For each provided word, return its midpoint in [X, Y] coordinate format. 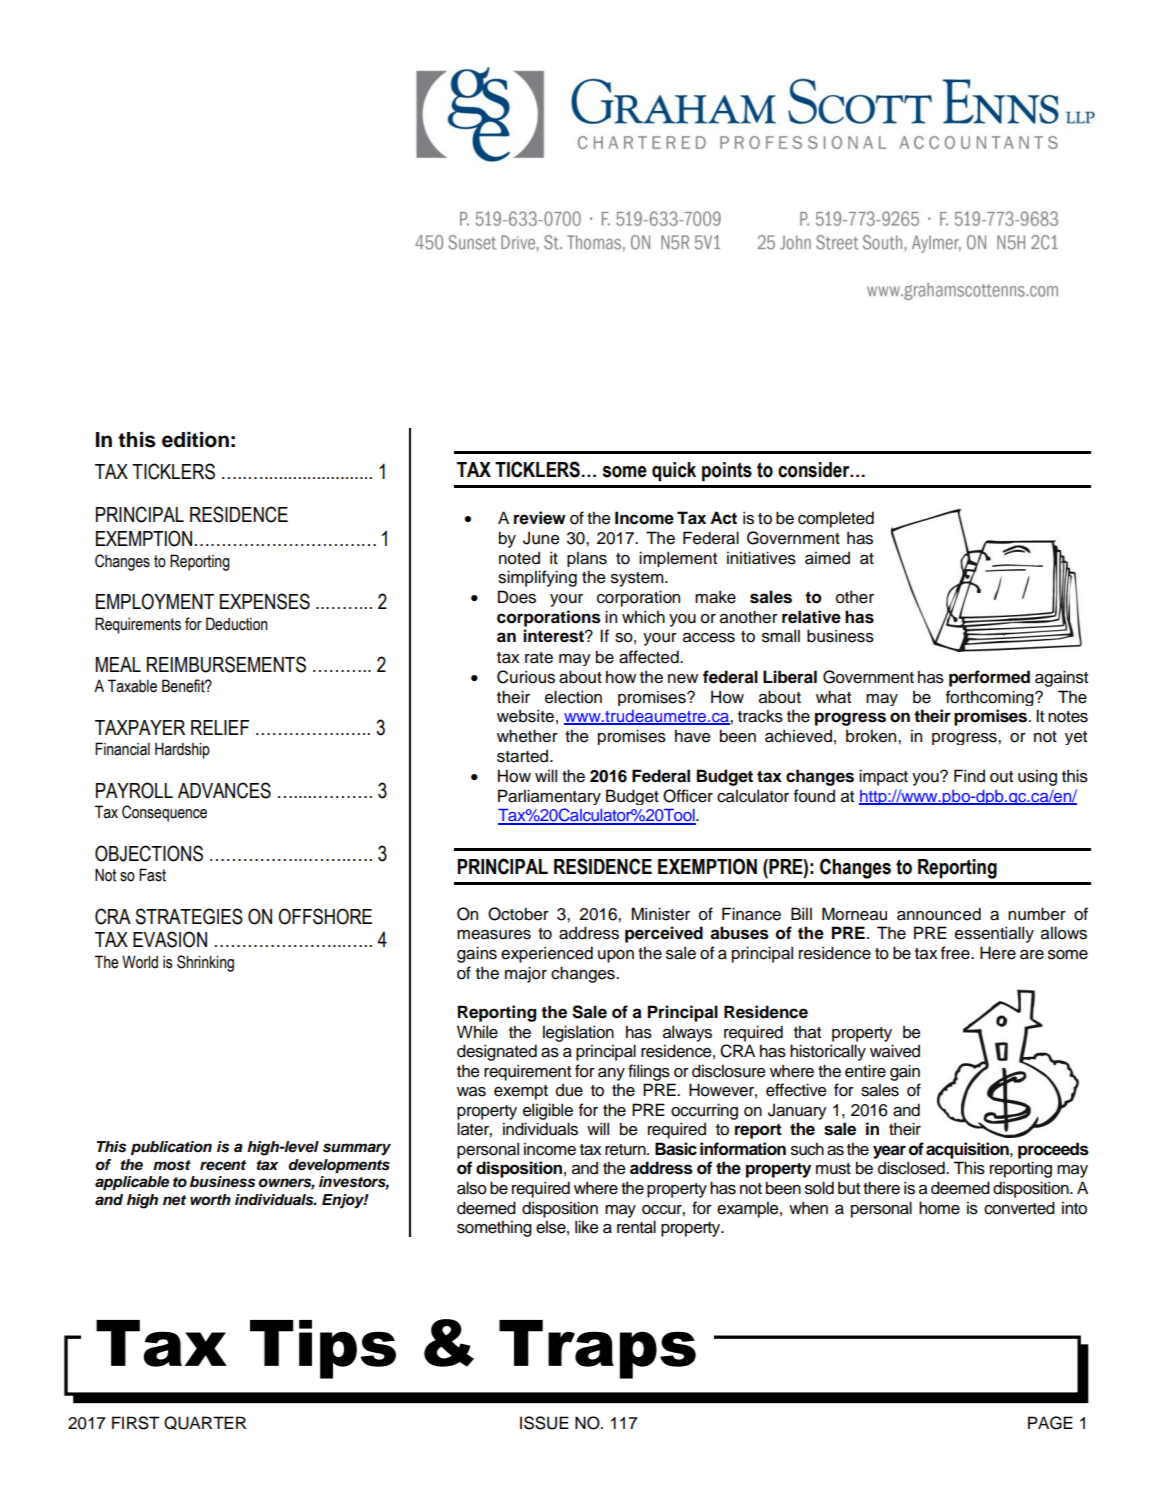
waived [895, 1051]
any [611, 1074]
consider [815, 470]
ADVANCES [224, 790]
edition [195, 440]
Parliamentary [549, 797]
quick [674, 472]
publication [171, 1148]
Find [969, 776]
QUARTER [205, 1423]
